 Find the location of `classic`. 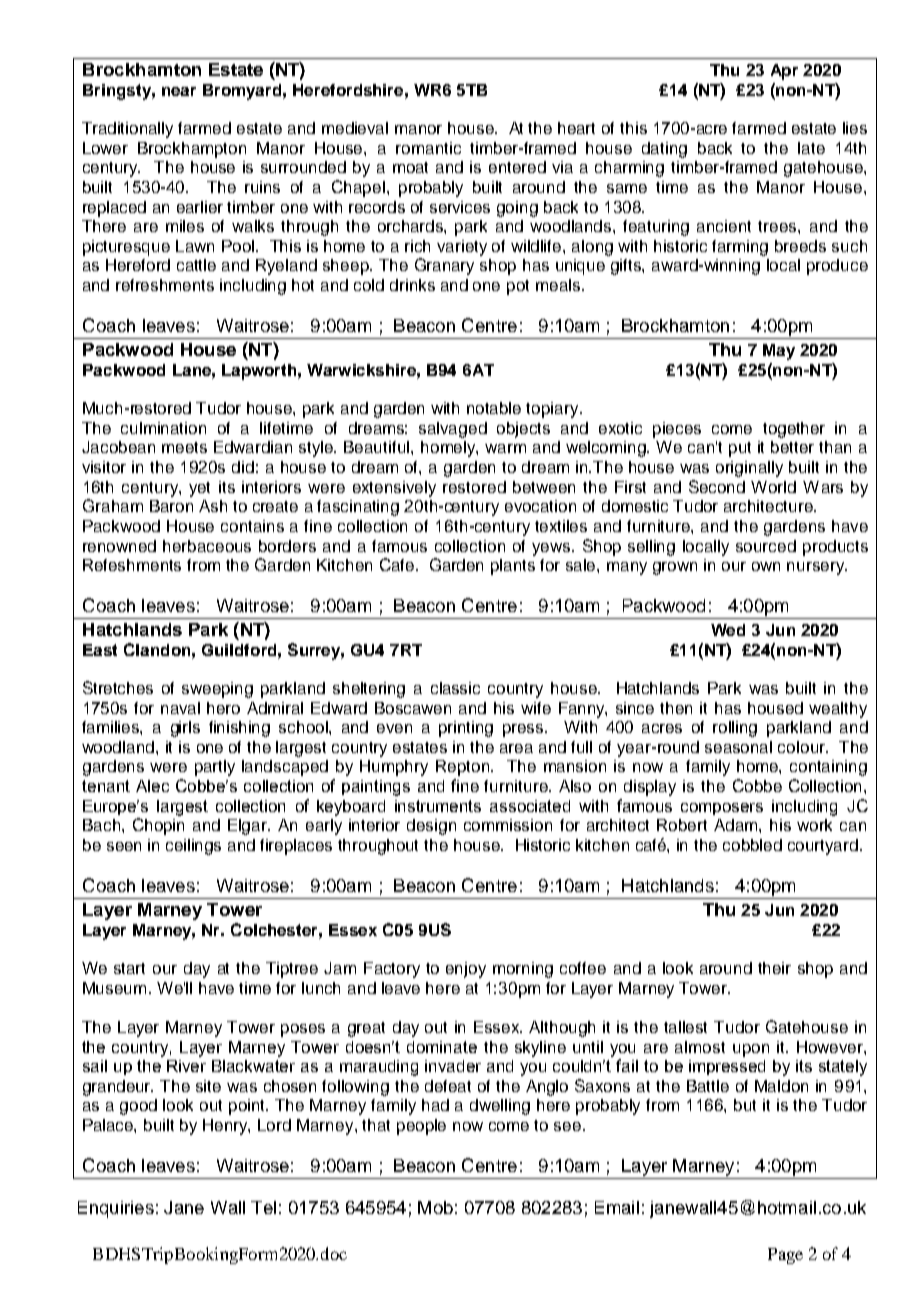

classic is located at coordinates (455, 688).
